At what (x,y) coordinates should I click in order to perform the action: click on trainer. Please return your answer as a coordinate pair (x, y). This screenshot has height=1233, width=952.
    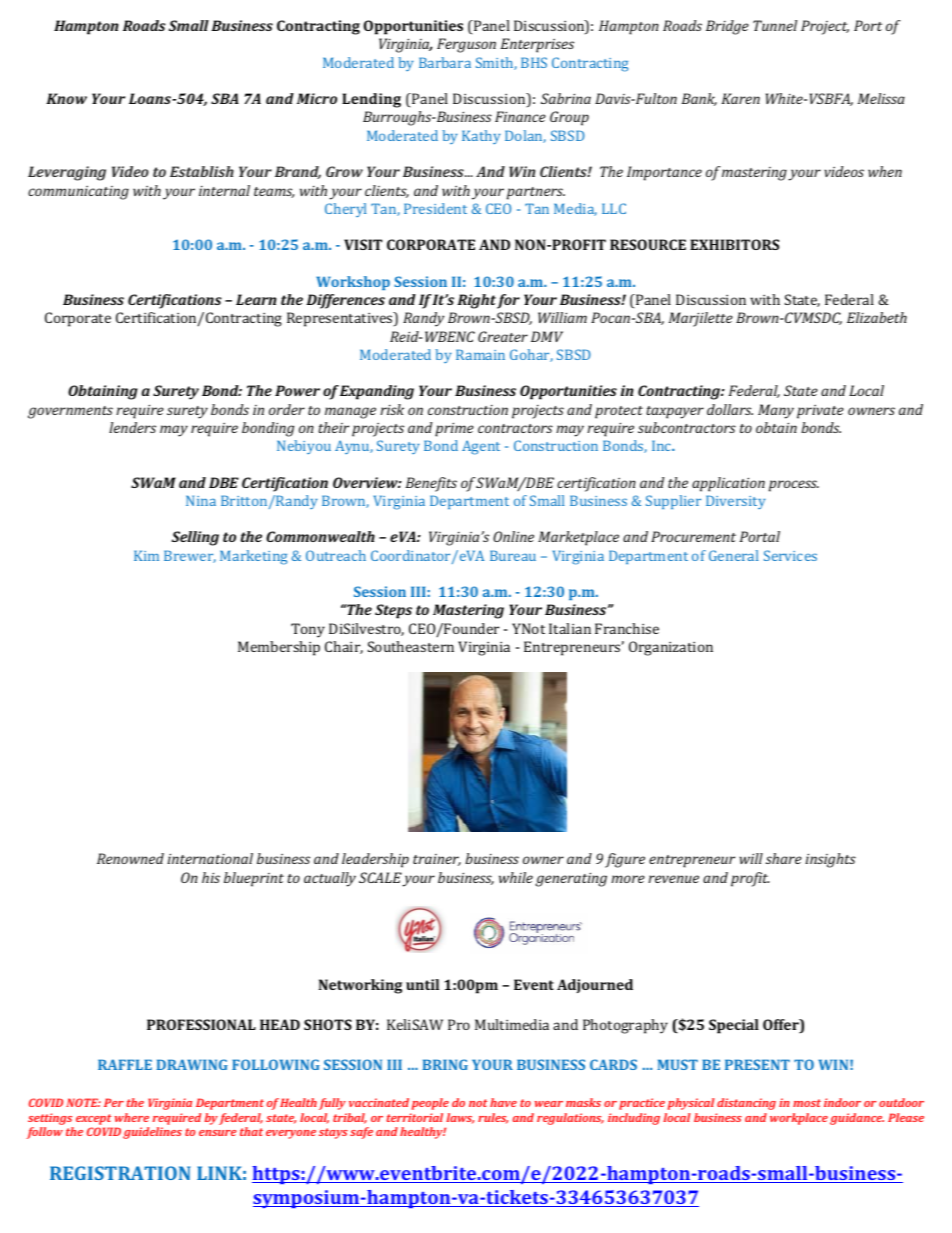
    Looking at the image, I should click on (437, 860).
